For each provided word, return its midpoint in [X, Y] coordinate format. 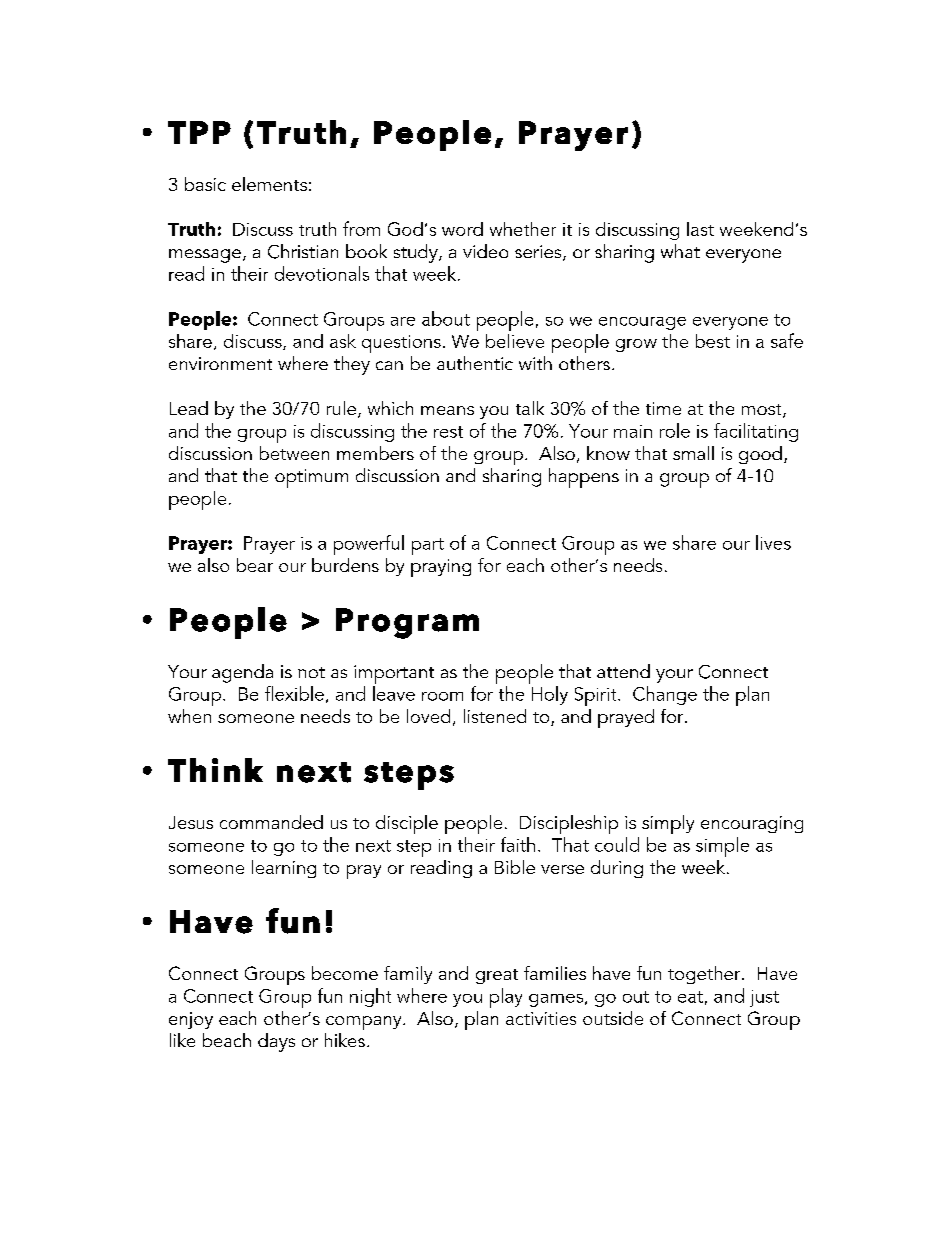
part [428, 546]
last [700, 229]
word [462, 229]
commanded [271, 822]
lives [773, 542]
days [276, 1042]
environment [220, 363]
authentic [475, 363]
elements [269, 184]
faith [518, 844]
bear [255, 565]
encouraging [752, 824]
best [713, 341]
